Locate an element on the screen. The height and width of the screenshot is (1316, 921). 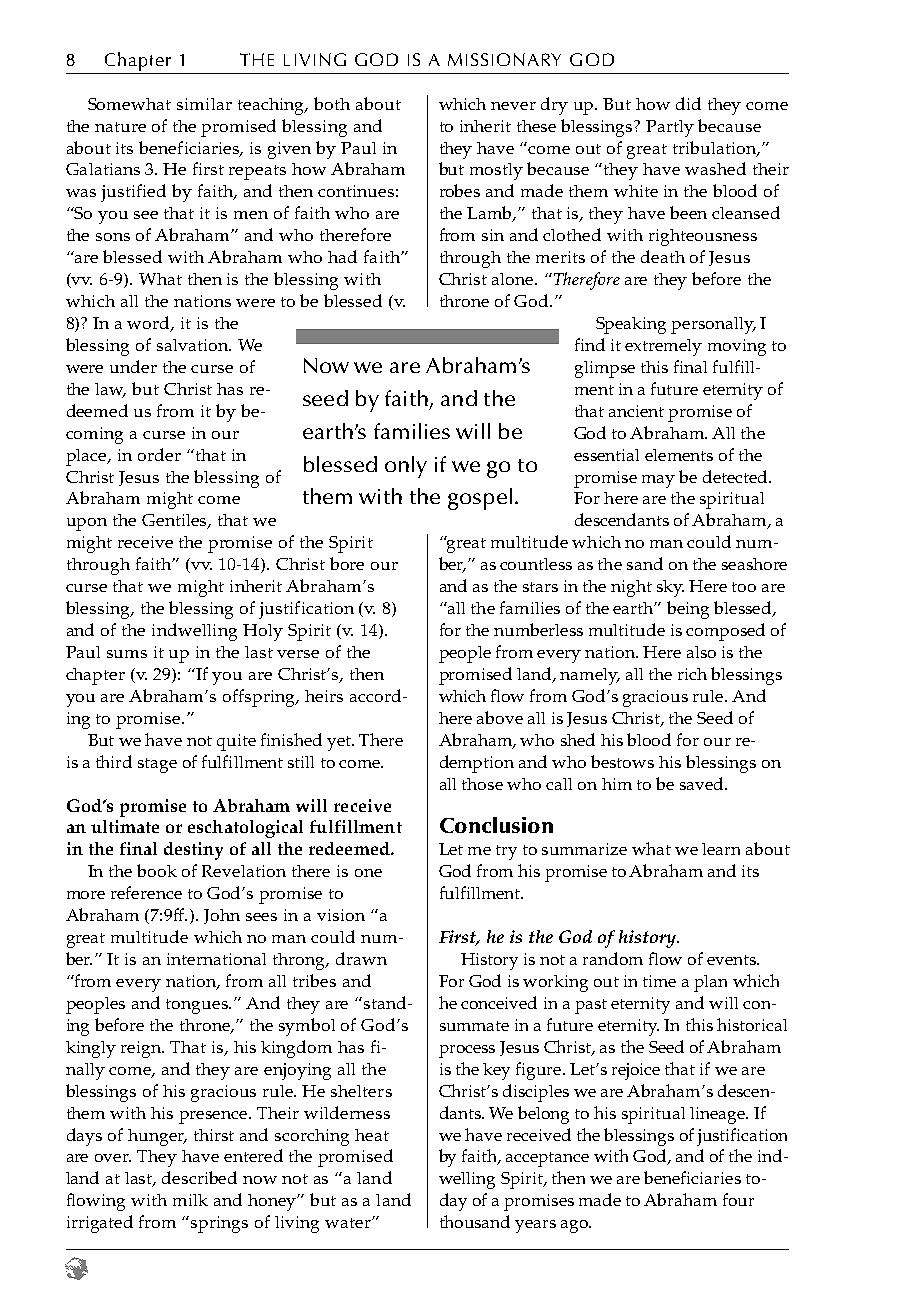
both is located at coordinates (332, 103).
